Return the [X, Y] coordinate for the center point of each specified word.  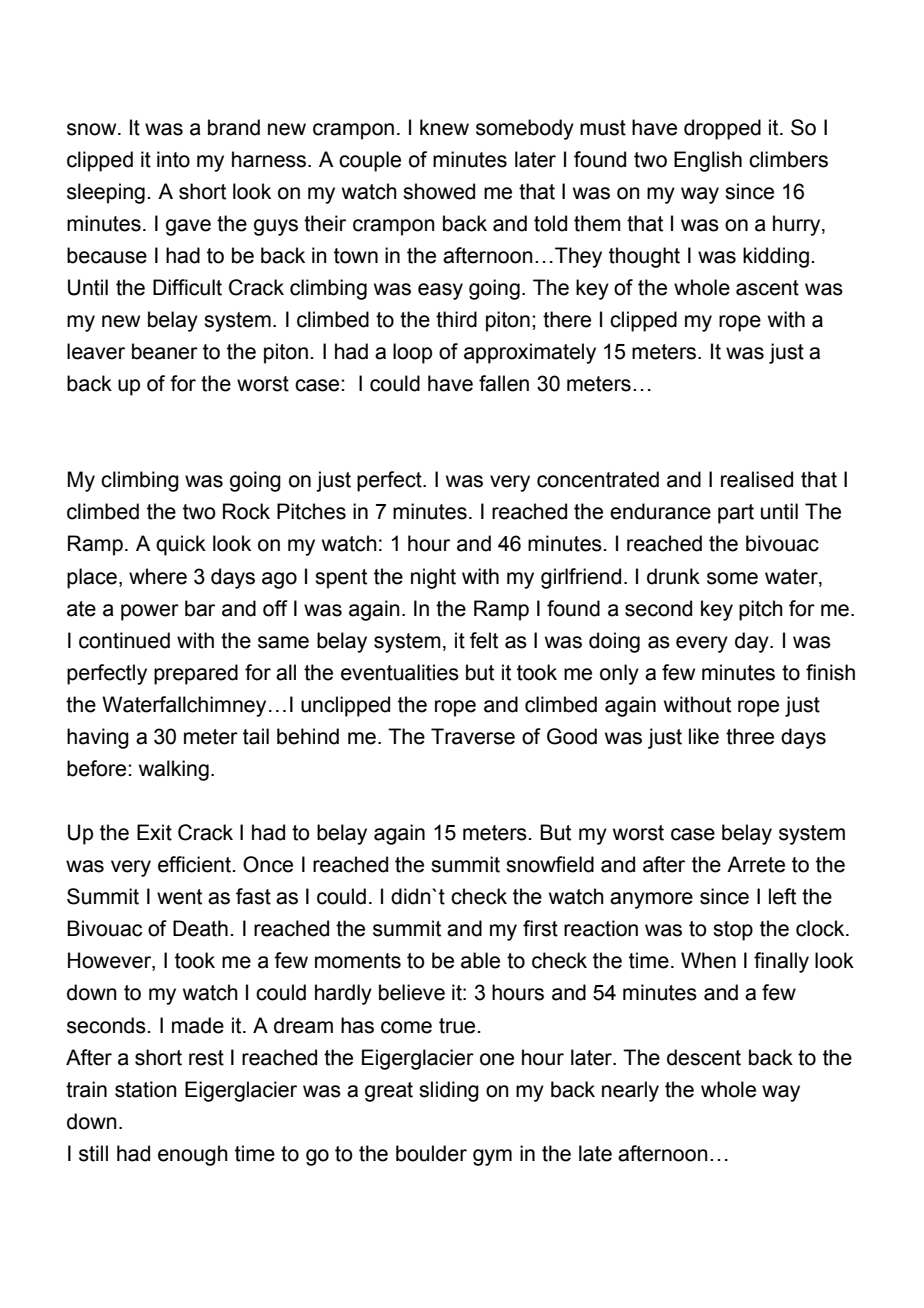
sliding [449, 1091]
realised [757, 479]
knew [444, 127]
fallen [504, 383]
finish [830, 672]
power [150, 612]
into [173, 159]
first [540, 928]
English [708, 161]
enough [193, 1155]
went [179, 897]
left [782, 896]
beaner [165, 351]
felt [484, 640]
